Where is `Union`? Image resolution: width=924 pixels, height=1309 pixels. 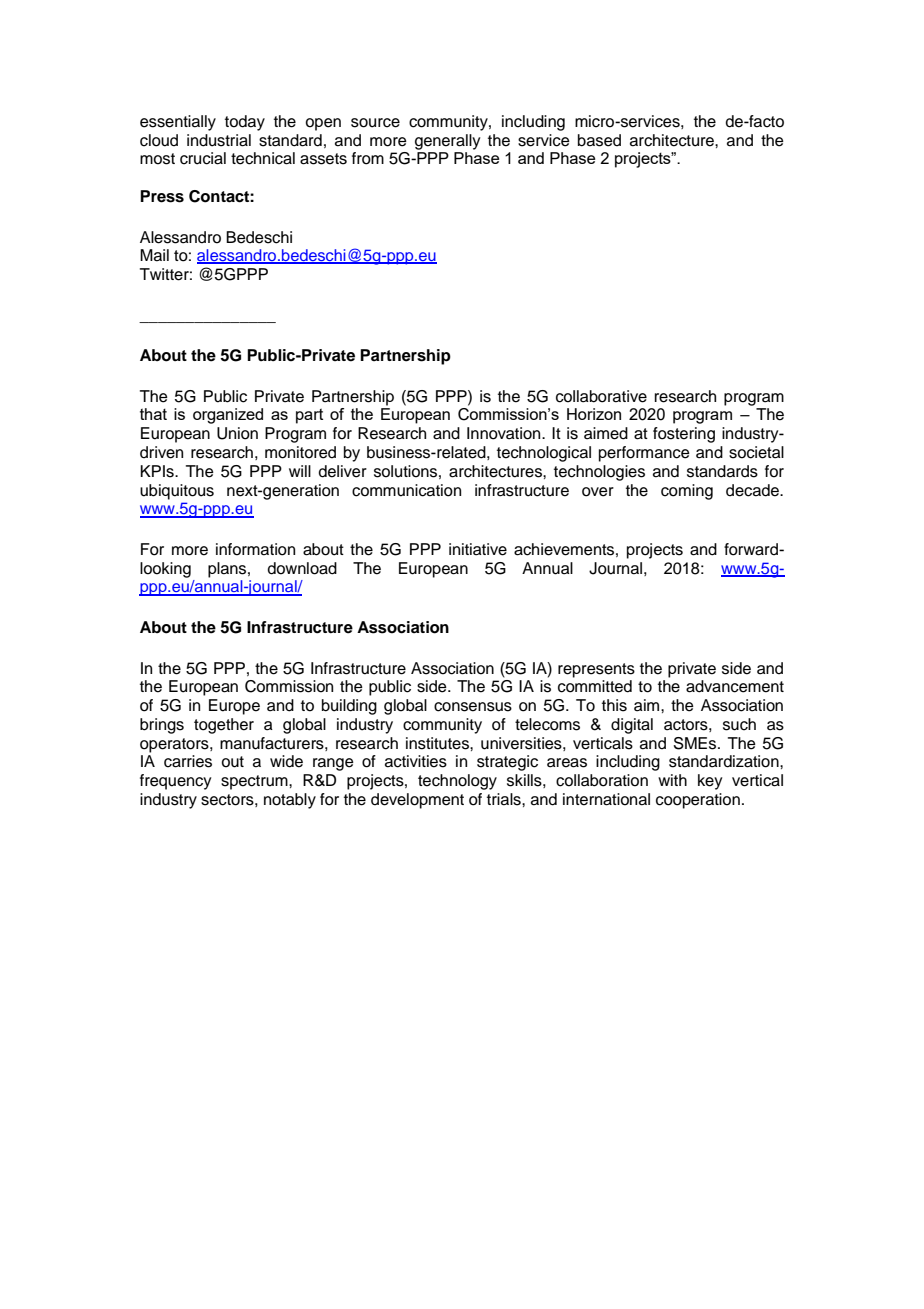
Union is located at coordinates (237, 433).
